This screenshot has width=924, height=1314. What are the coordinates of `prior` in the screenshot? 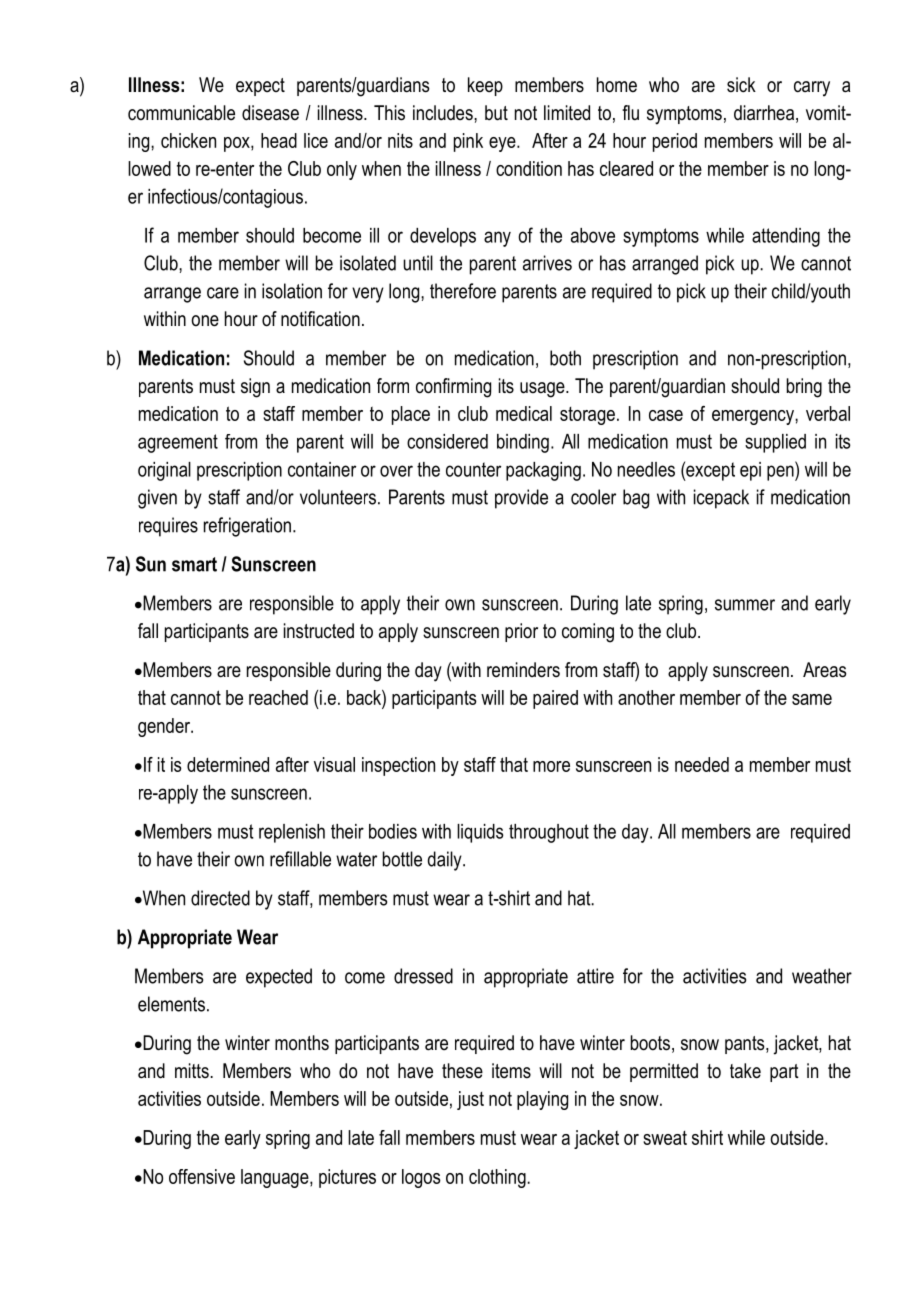 It's located at (521, 632).
